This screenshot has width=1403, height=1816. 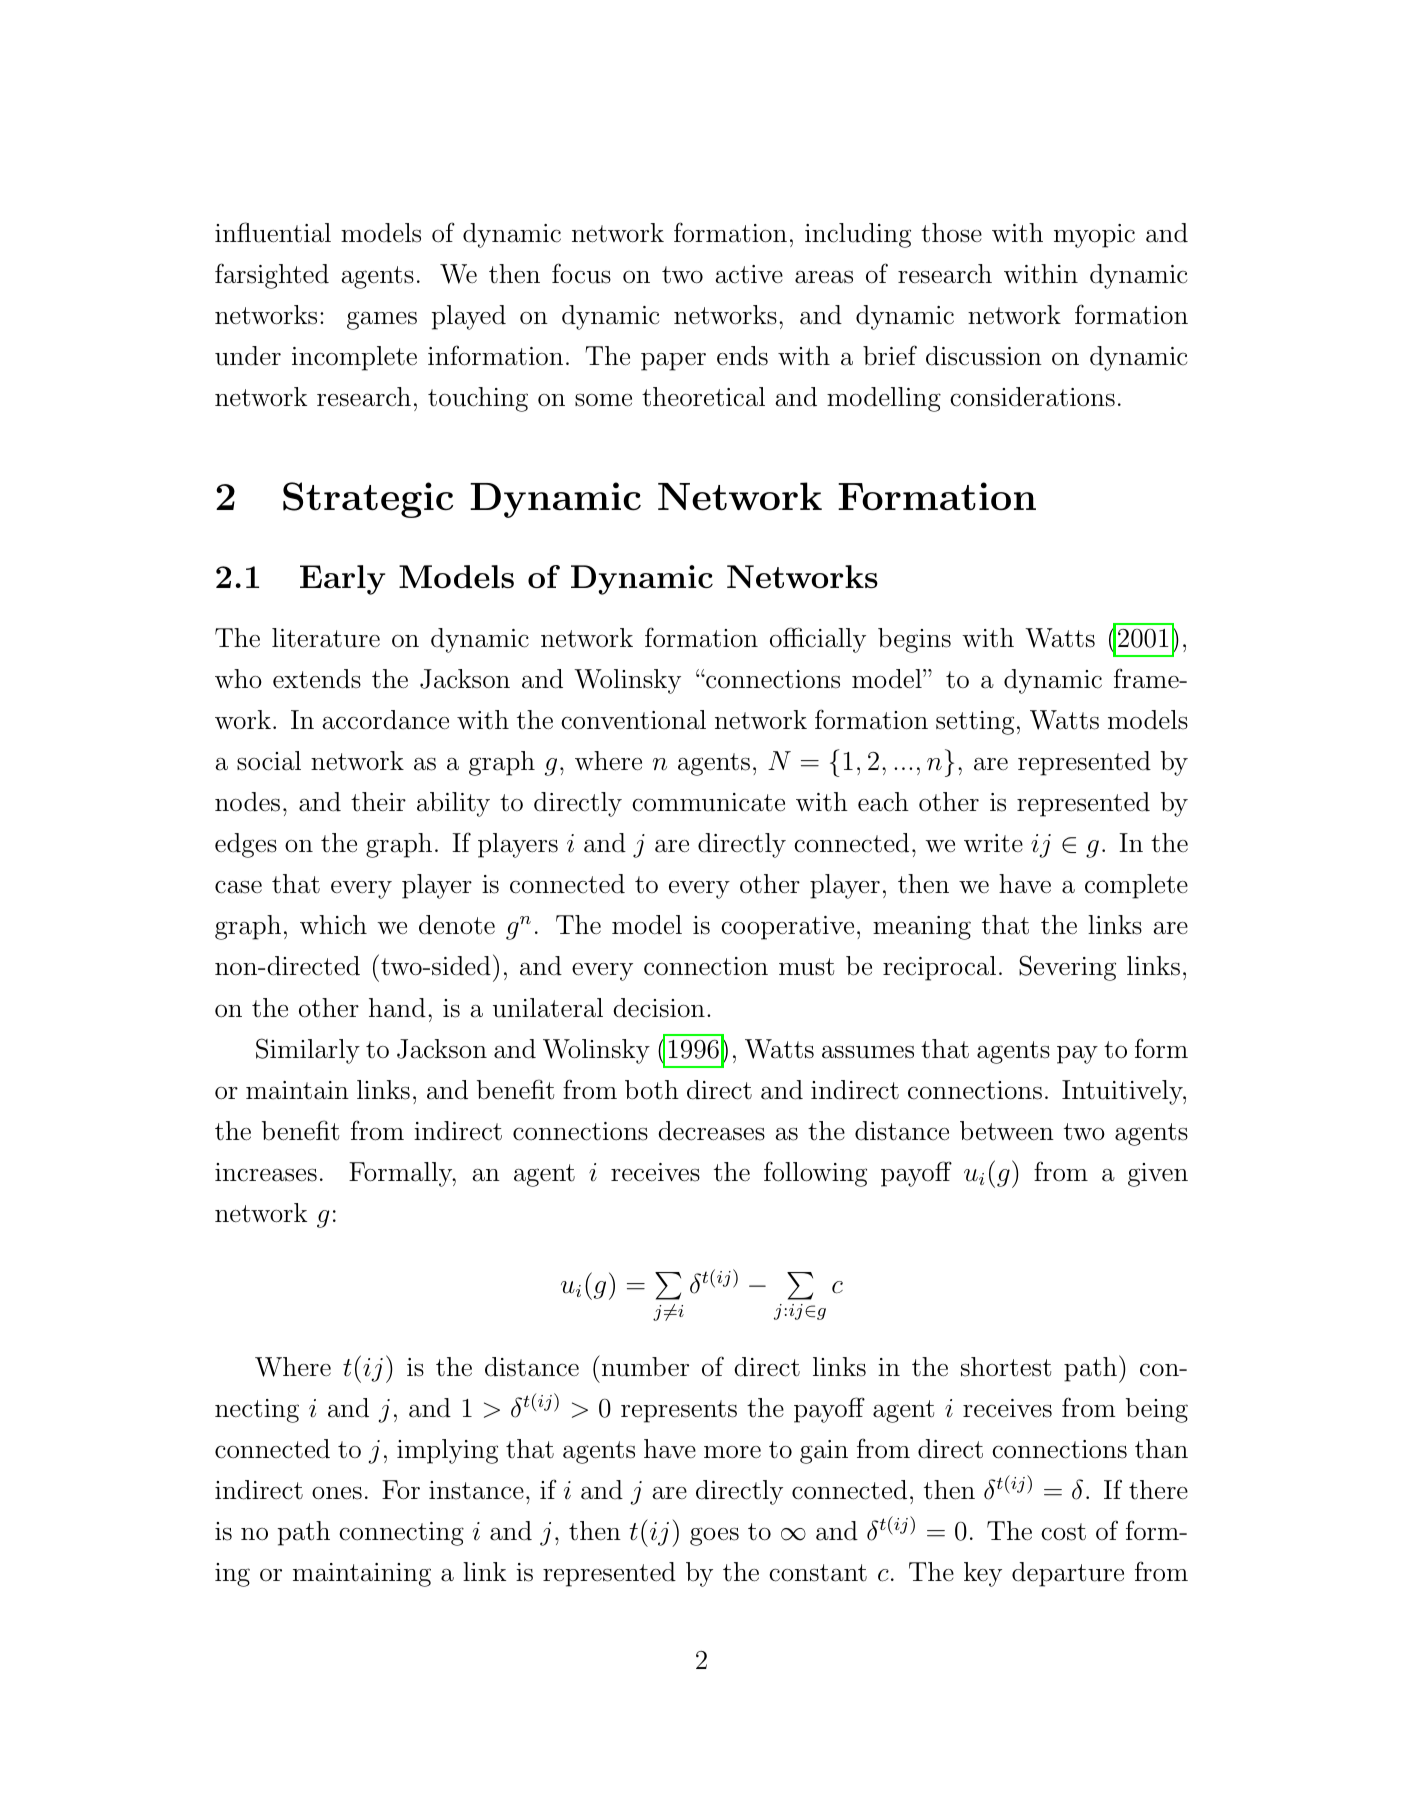 I want to click on setting, so click(x=975, y=723).
